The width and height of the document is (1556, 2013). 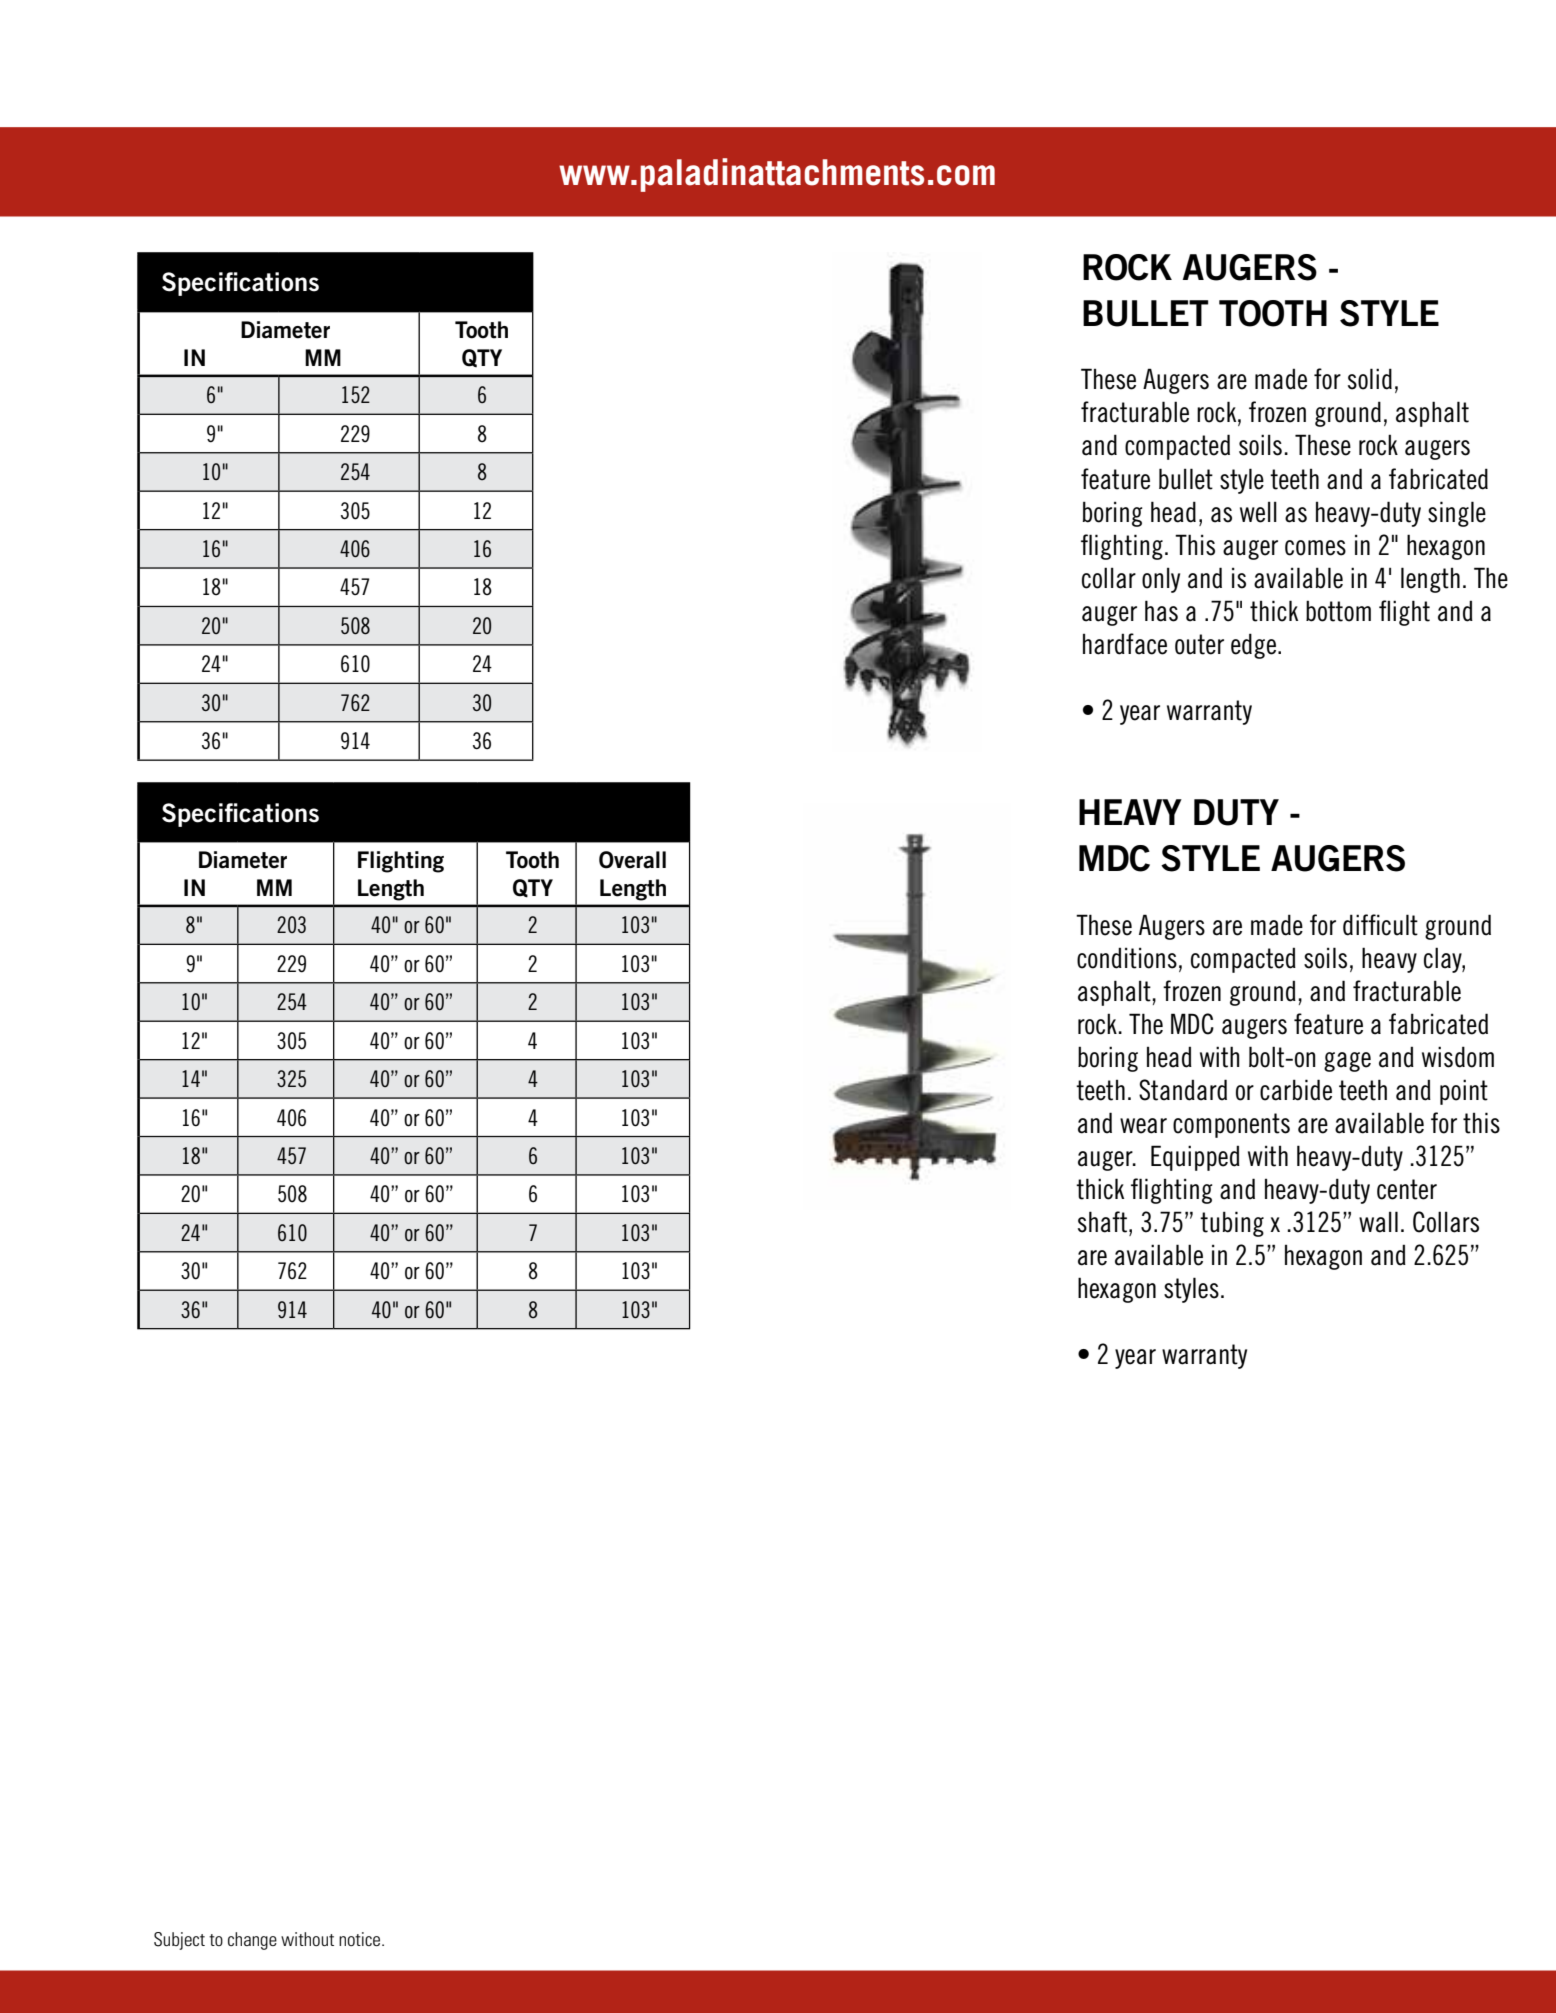 I want to click on wall, so click(x=1378, y=1222).
